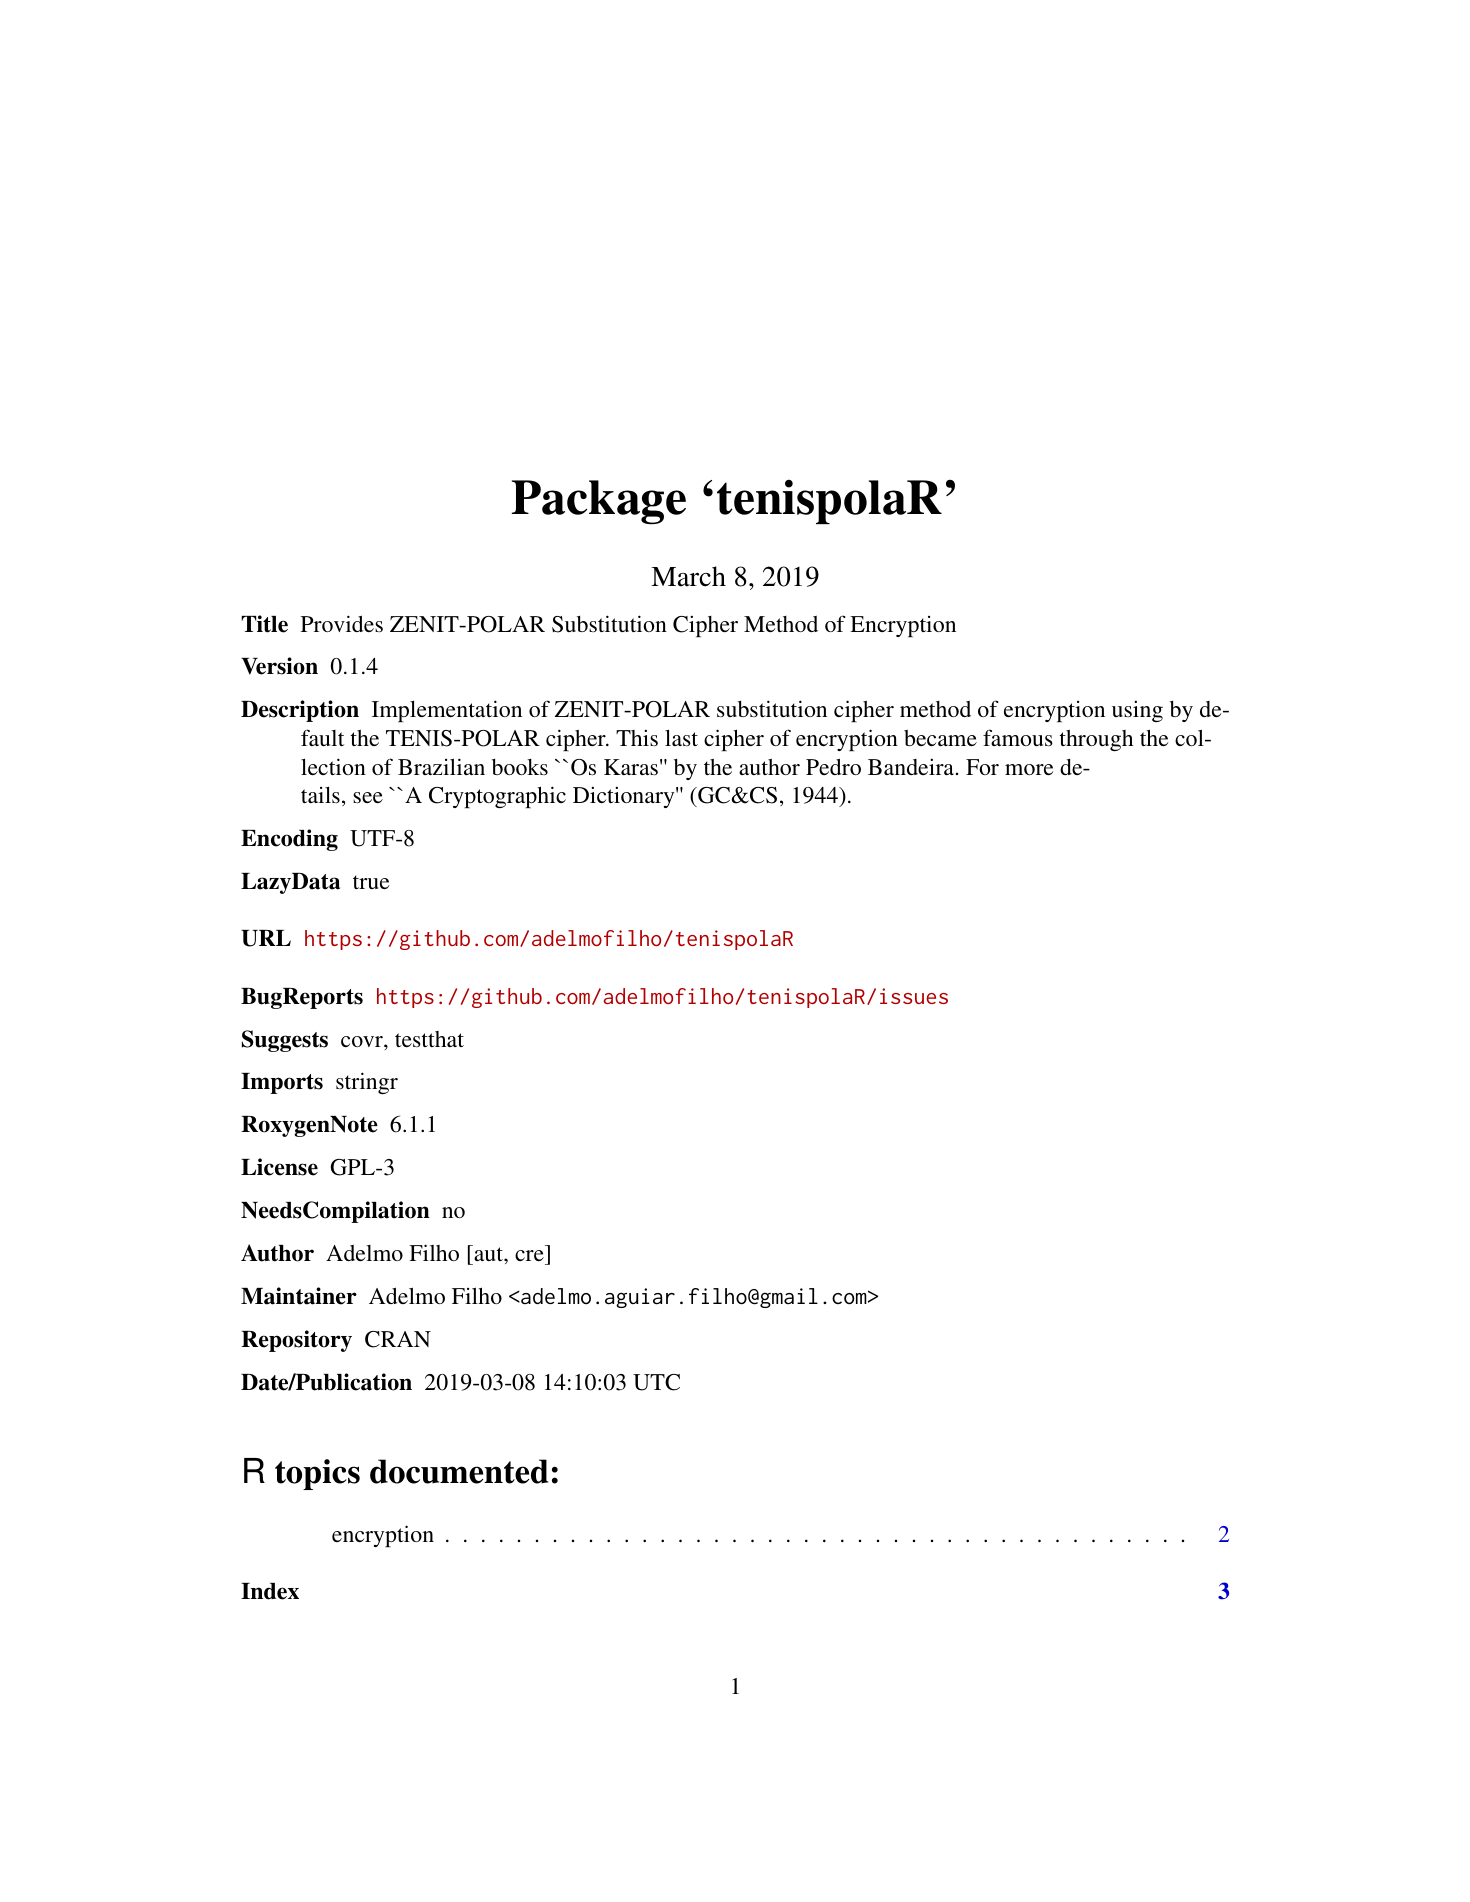 This screenshot has width=1470, height=1902. Describe the element at coordinates (1137, 711) in the screenshot. I see `using` at that location.
